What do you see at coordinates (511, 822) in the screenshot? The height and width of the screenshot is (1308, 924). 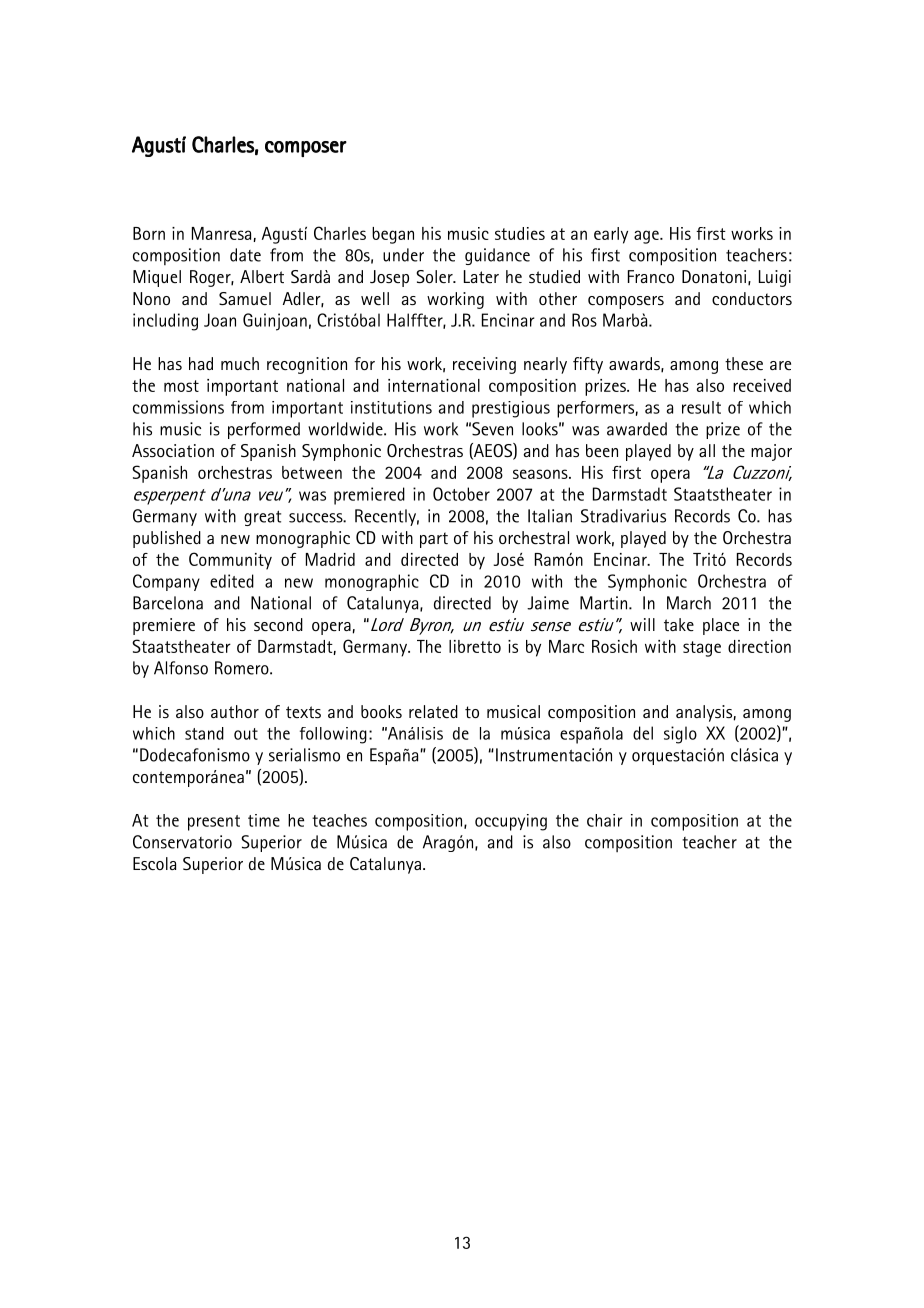 I see `occupying` at bounding box center [511, 822].
